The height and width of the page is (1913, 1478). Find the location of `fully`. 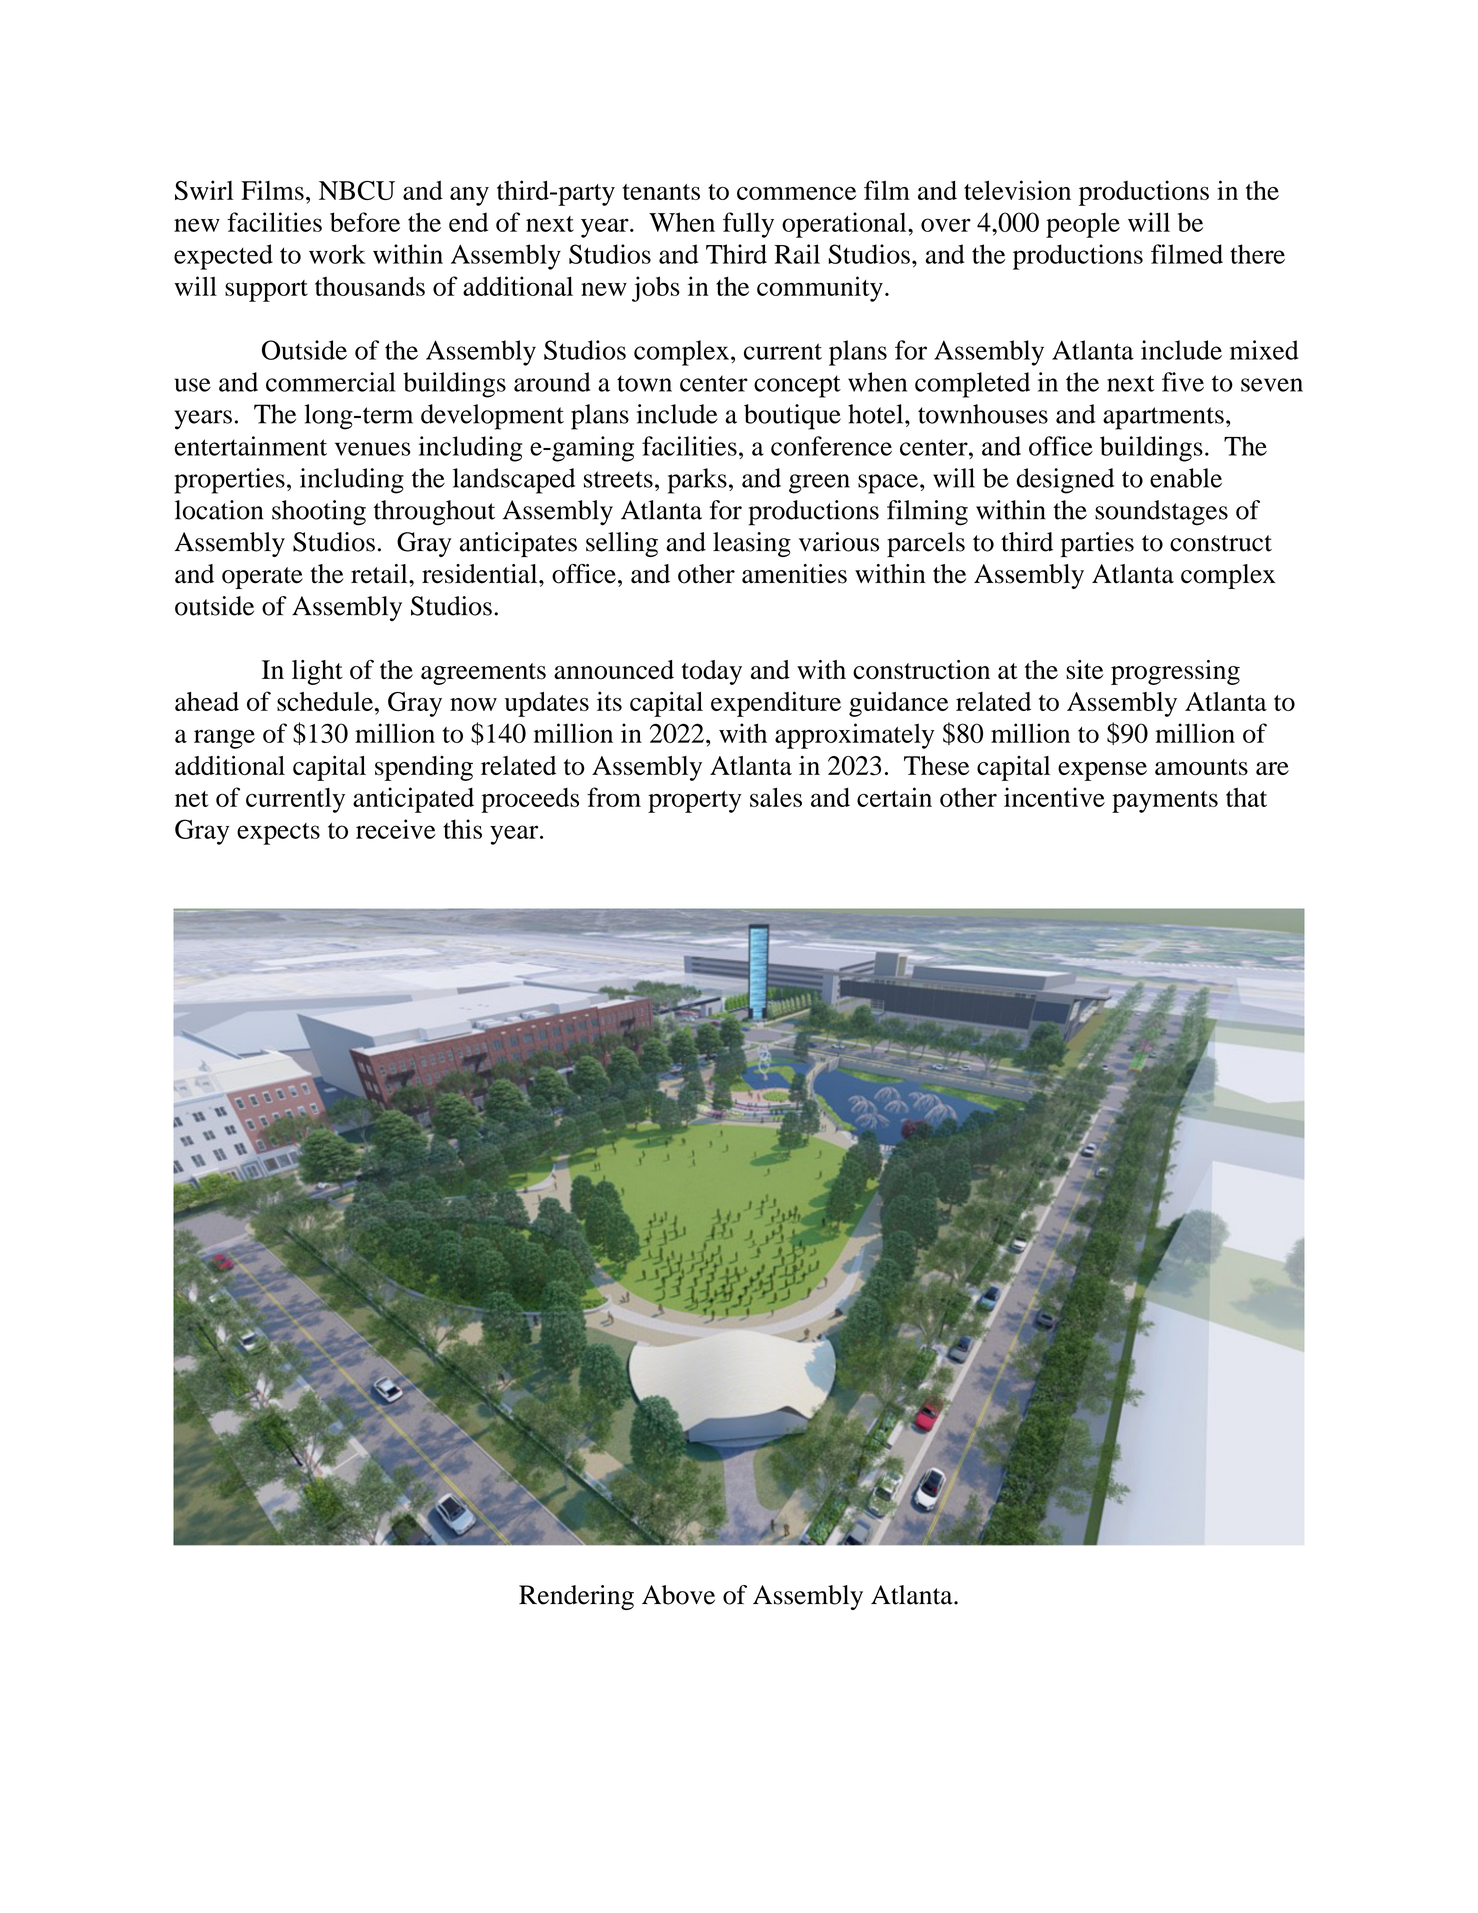

fully is located at coordinates (748, 225).
